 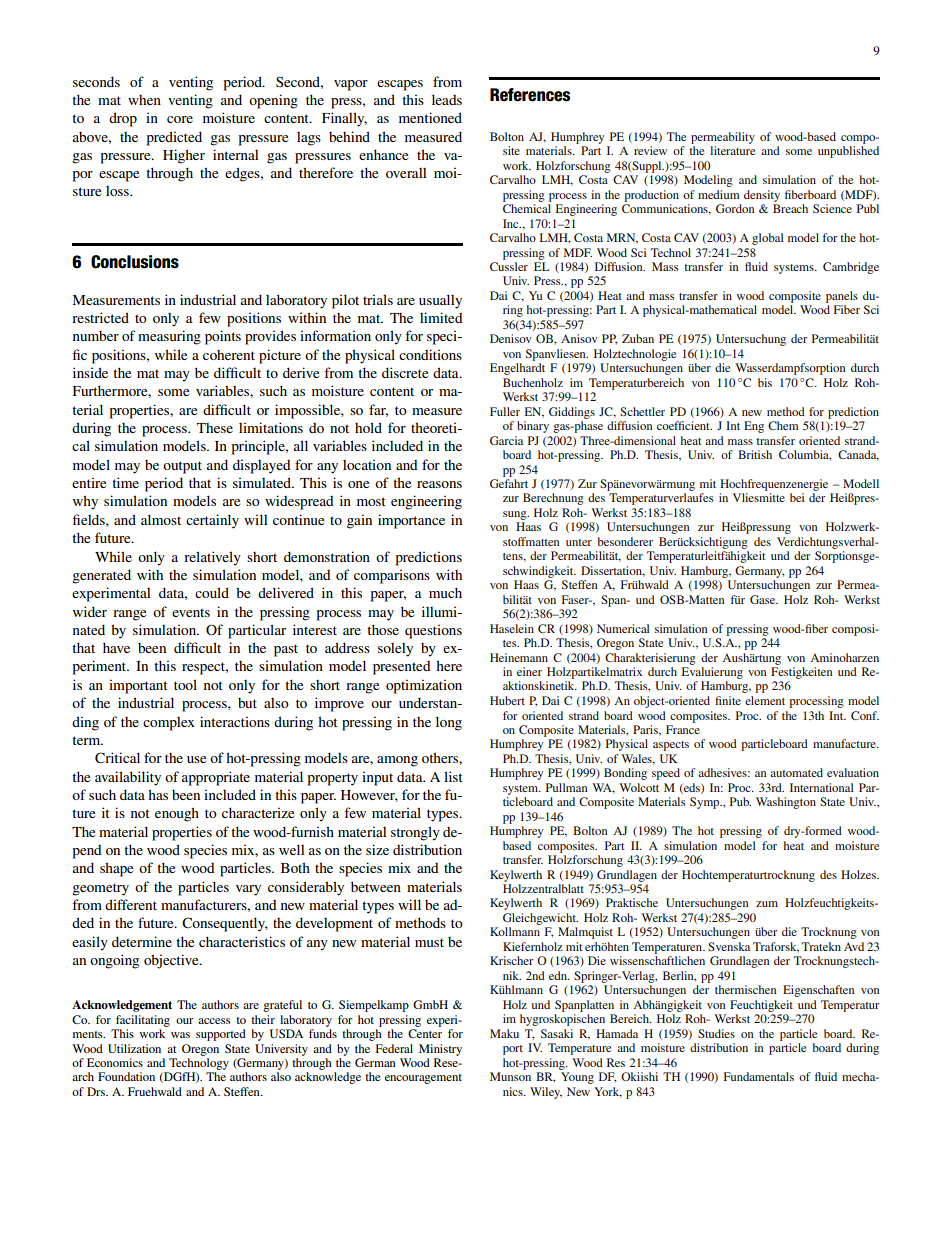 I want to click on use, so click(x=196, y=759).
